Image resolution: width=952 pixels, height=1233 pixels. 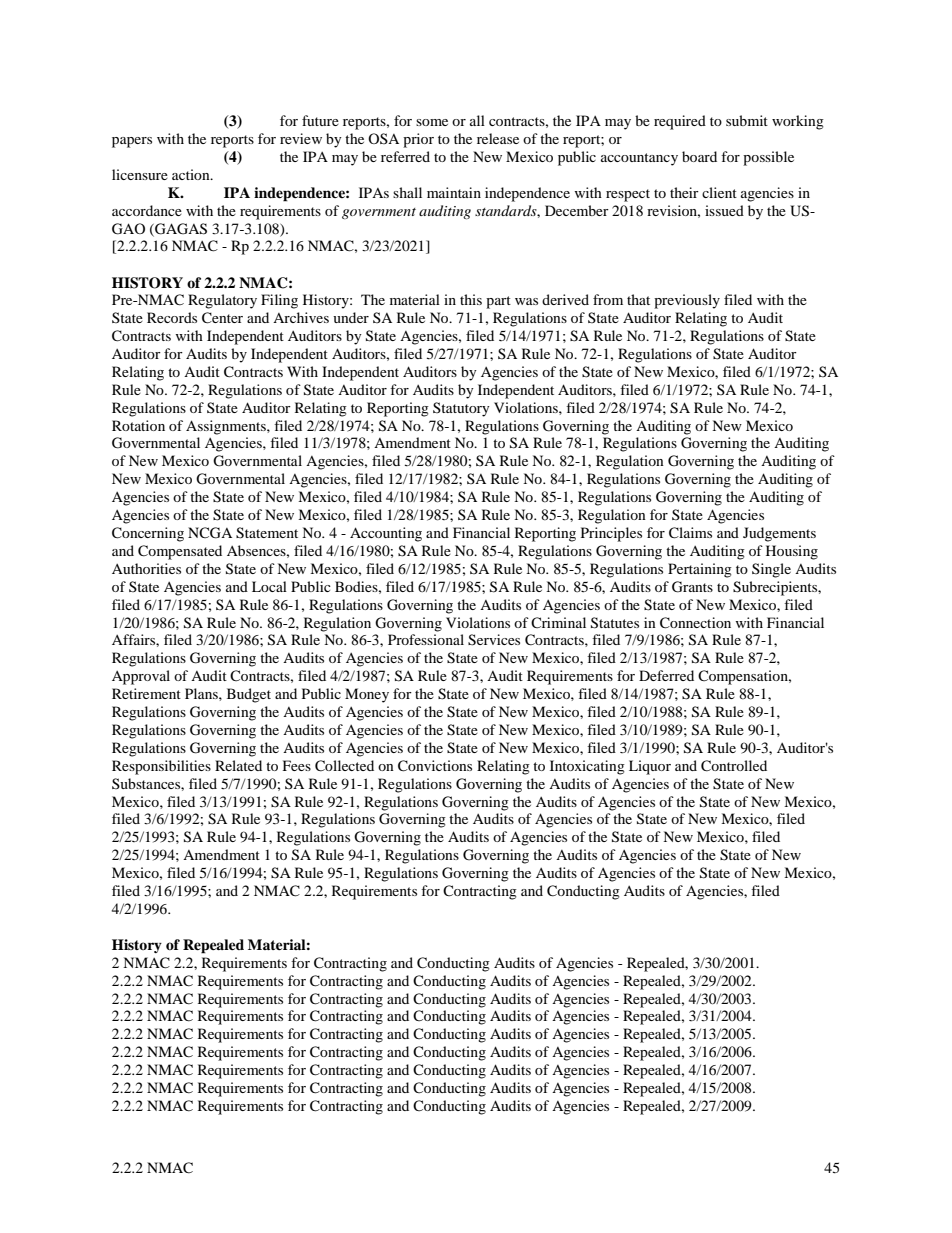 I want to click on action, so click(x=192, y=174).
